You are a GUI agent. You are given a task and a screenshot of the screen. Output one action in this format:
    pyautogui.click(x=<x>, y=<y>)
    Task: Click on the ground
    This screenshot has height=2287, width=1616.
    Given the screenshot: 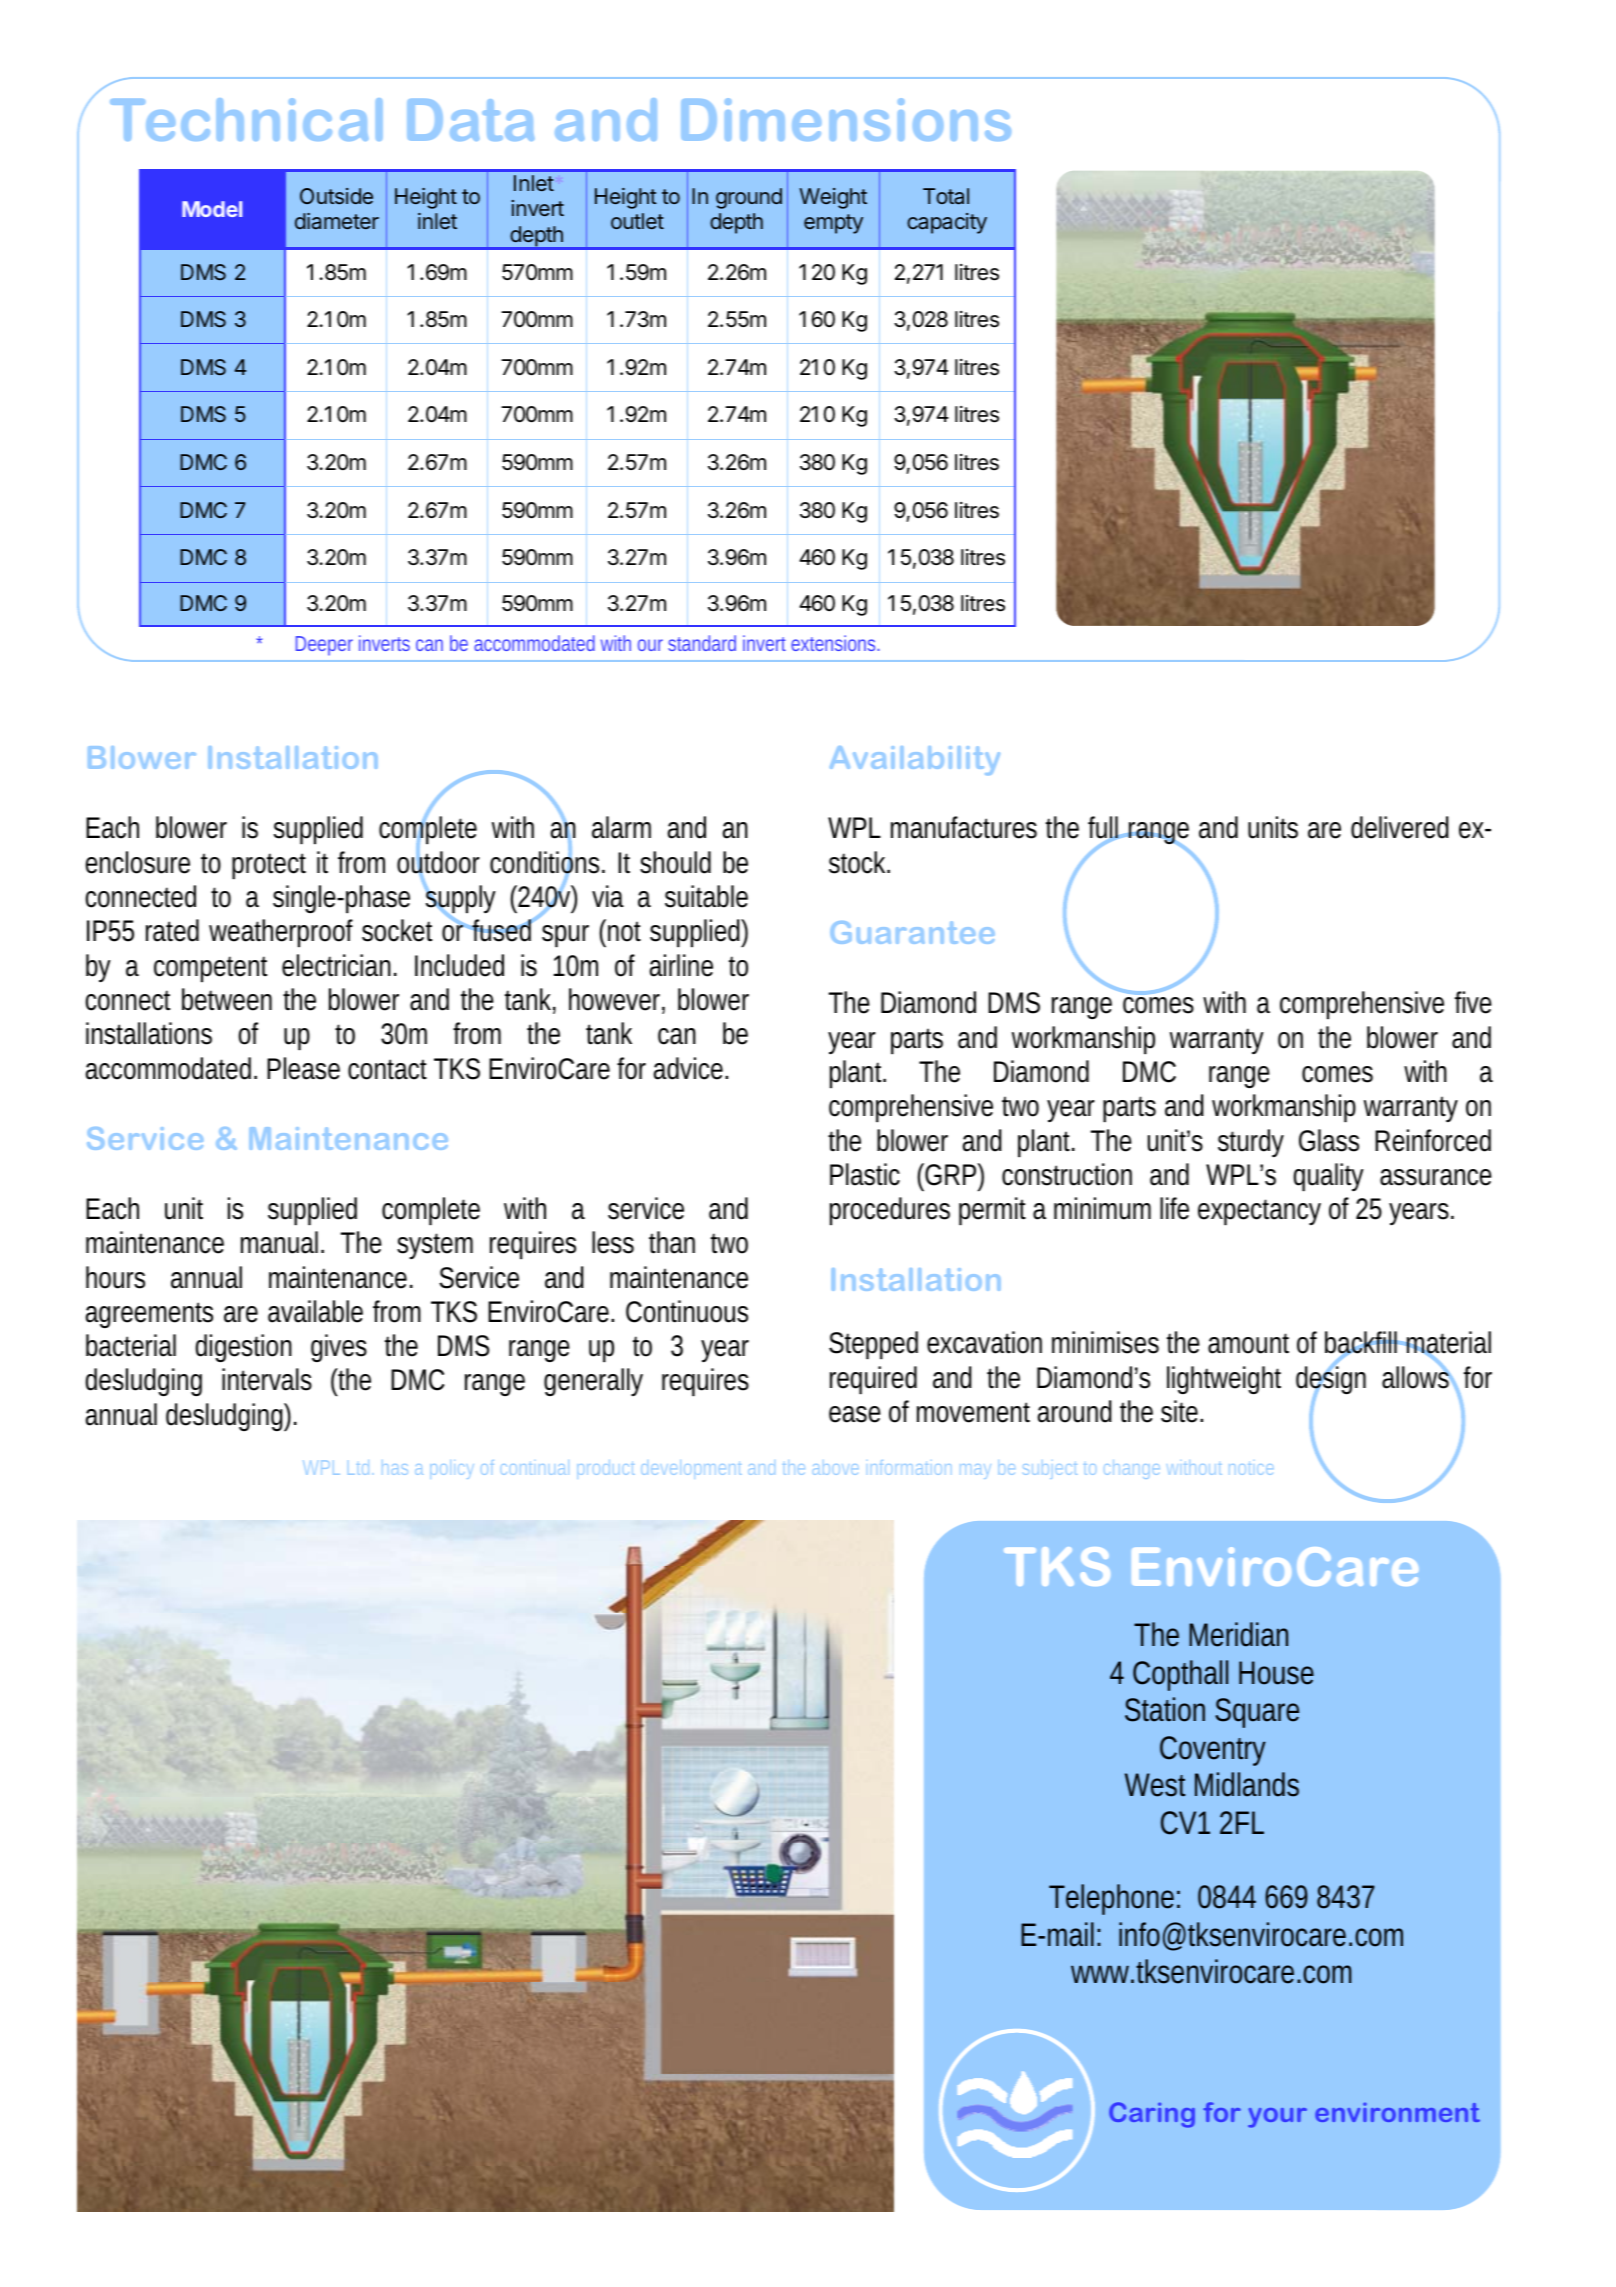 What is the action you would take?
    pyautogui.click(x=749, y=198)
